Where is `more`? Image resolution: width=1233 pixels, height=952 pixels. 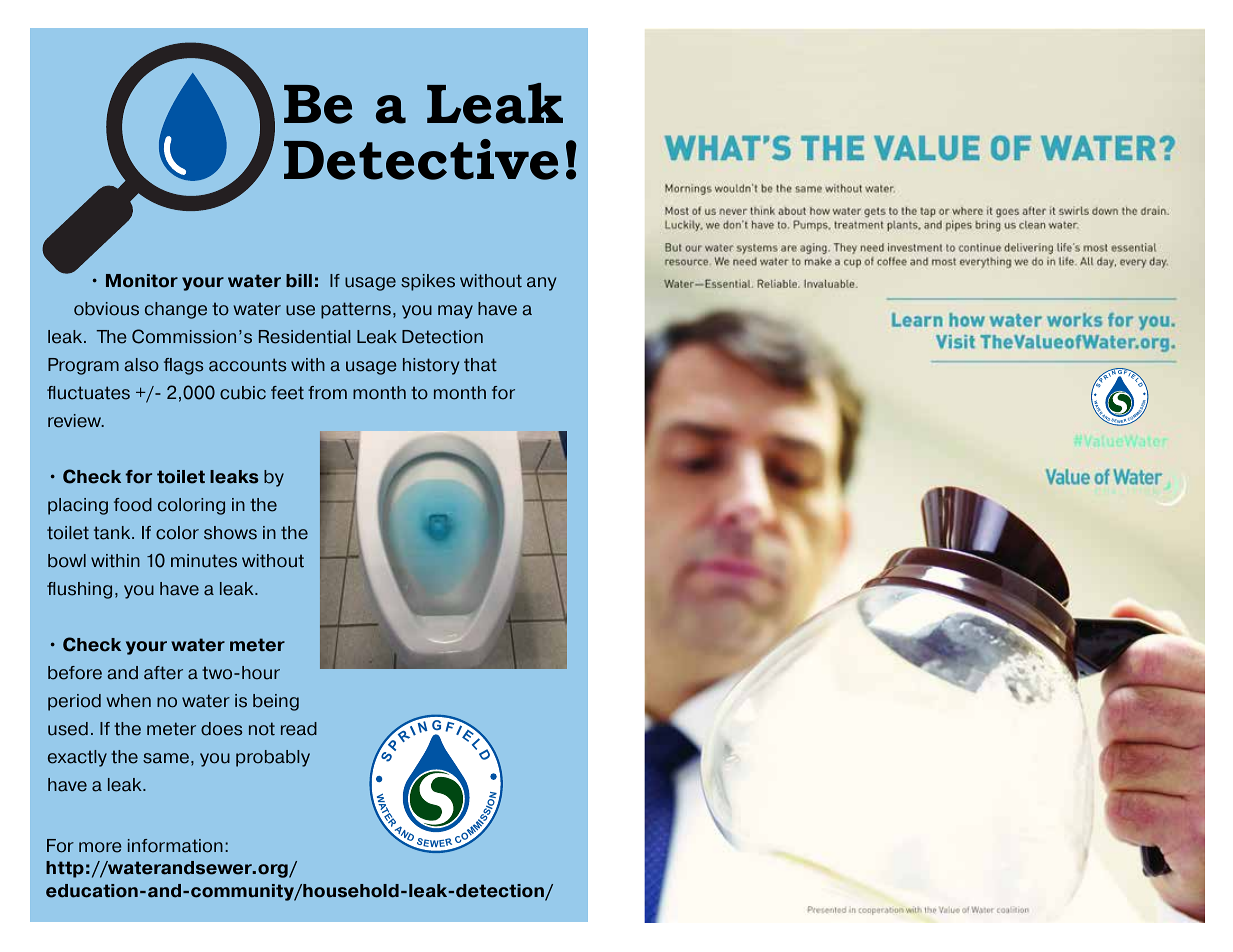 more is located at coordinates (100, 847).
